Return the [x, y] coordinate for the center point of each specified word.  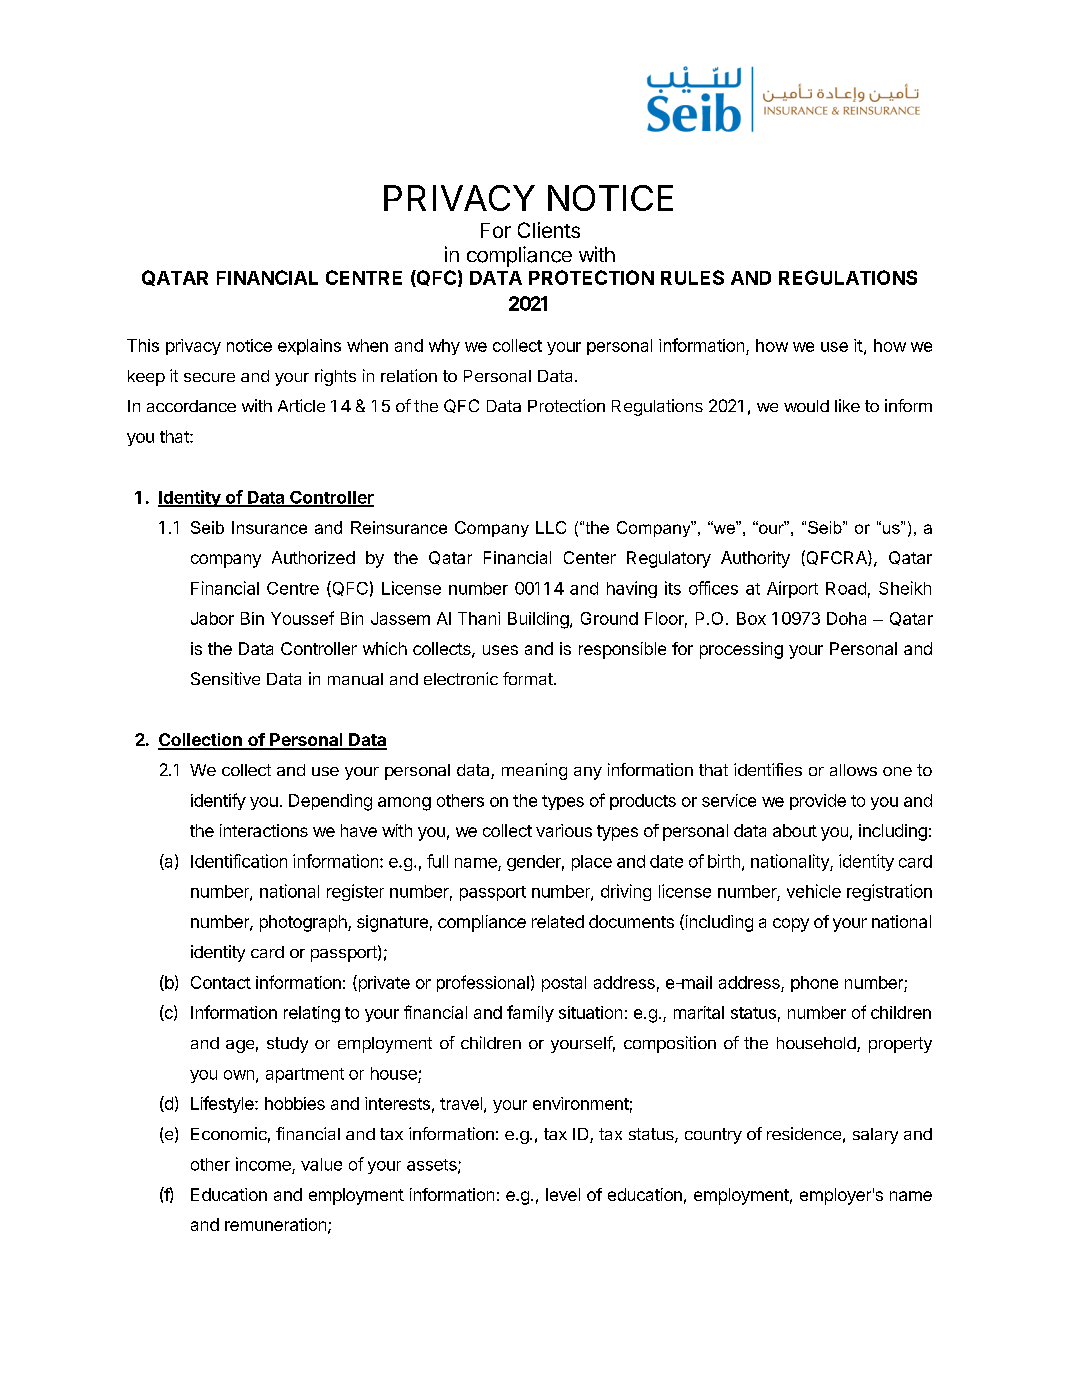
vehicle [814, 891]
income [263, 1164]
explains [309, 347]
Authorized [313, 557]
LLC [551, 527]
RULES [692, 277]
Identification [239, 861]
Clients [549, 230]
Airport [792, 589]
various [564, 830]
